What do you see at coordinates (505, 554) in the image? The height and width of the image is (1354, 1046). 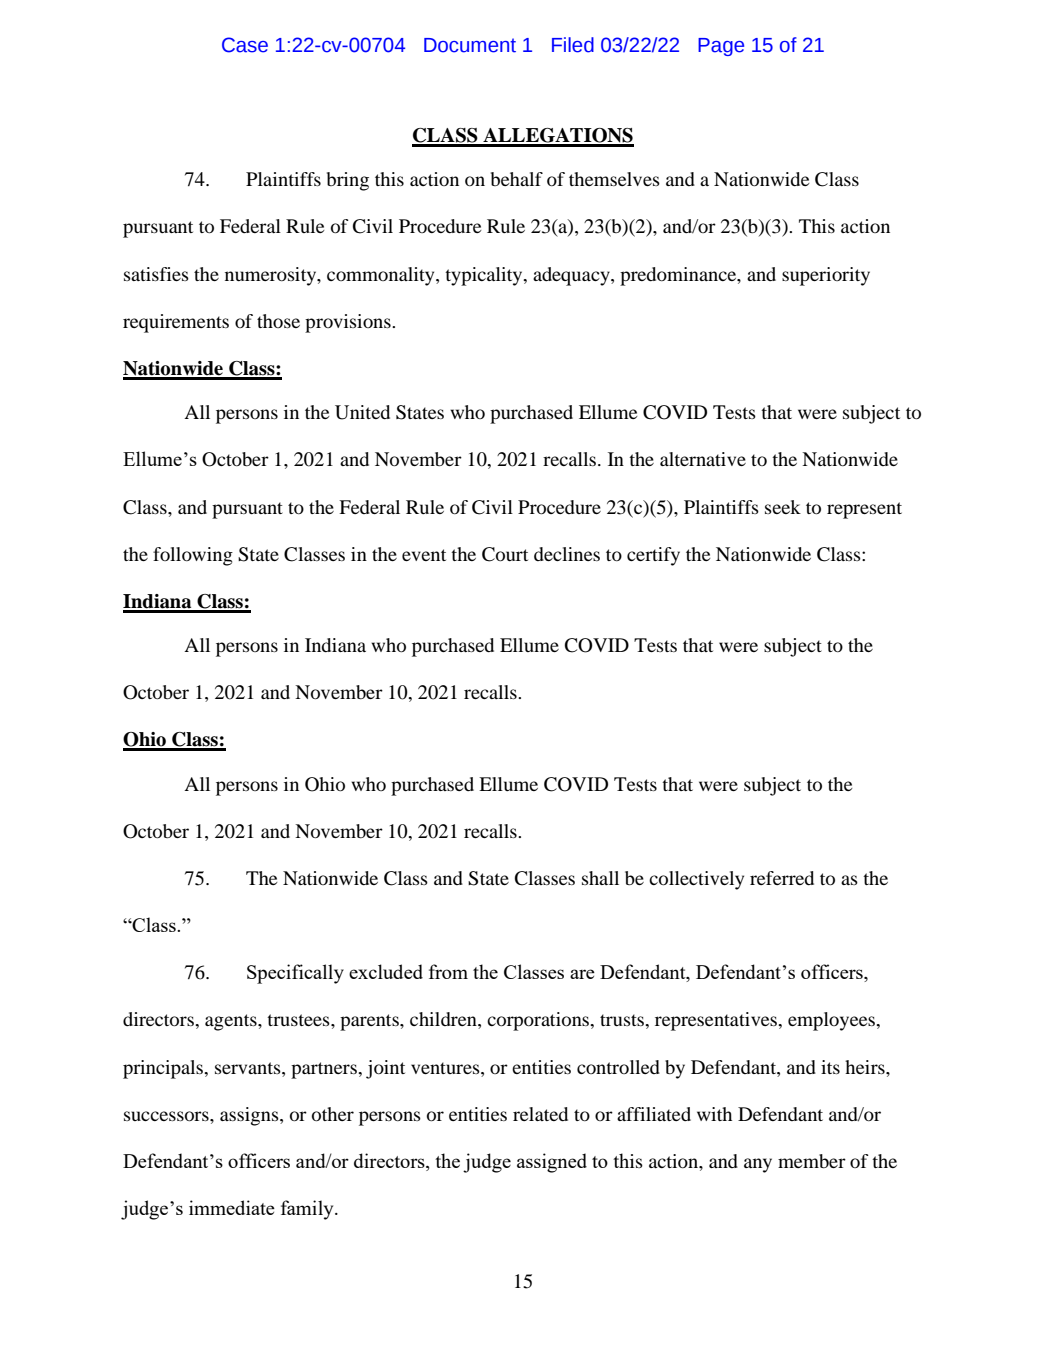 I see `Court` at bounding box center [505, 554].
